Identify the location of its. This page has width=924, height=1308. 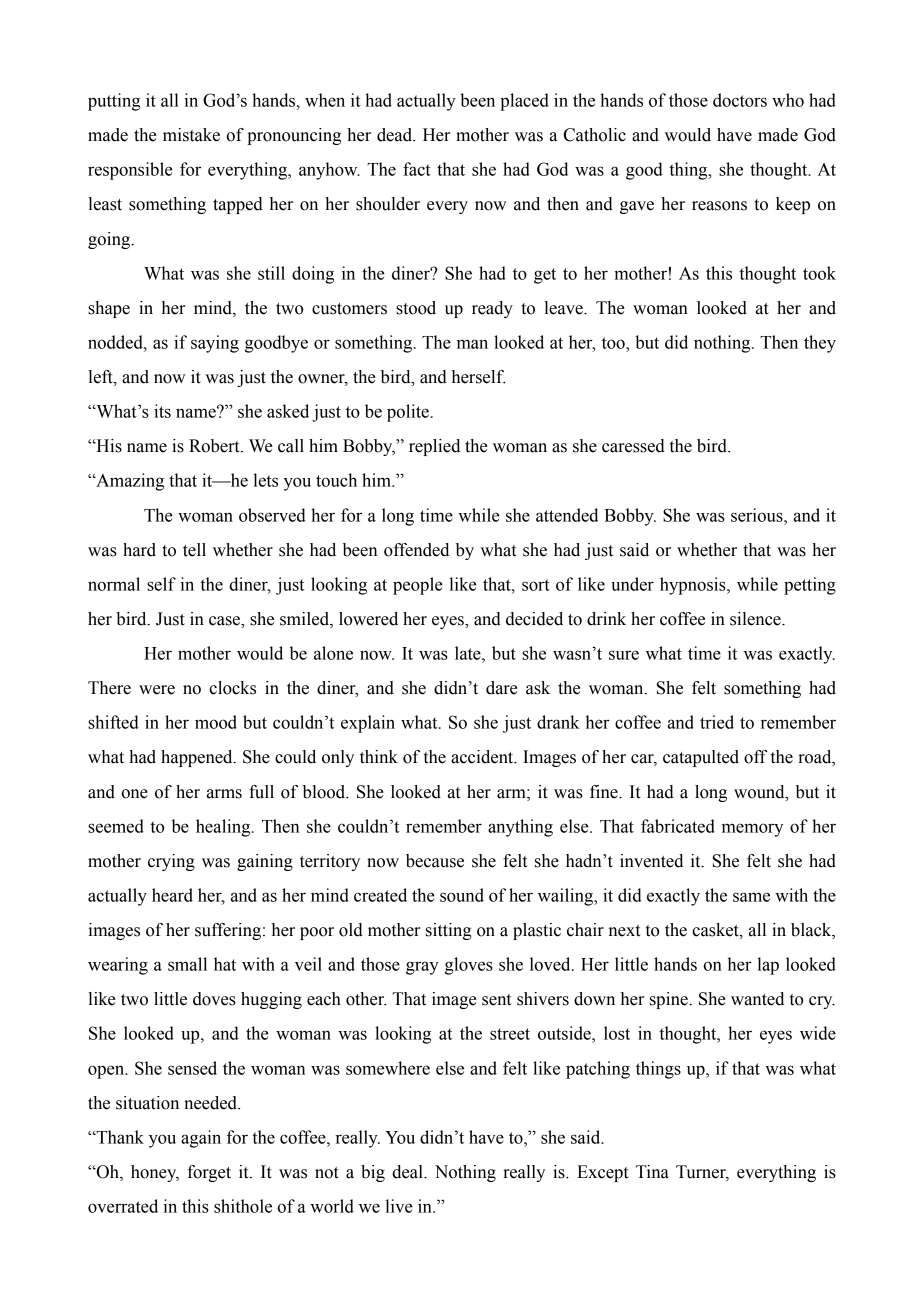
(162, 411).
